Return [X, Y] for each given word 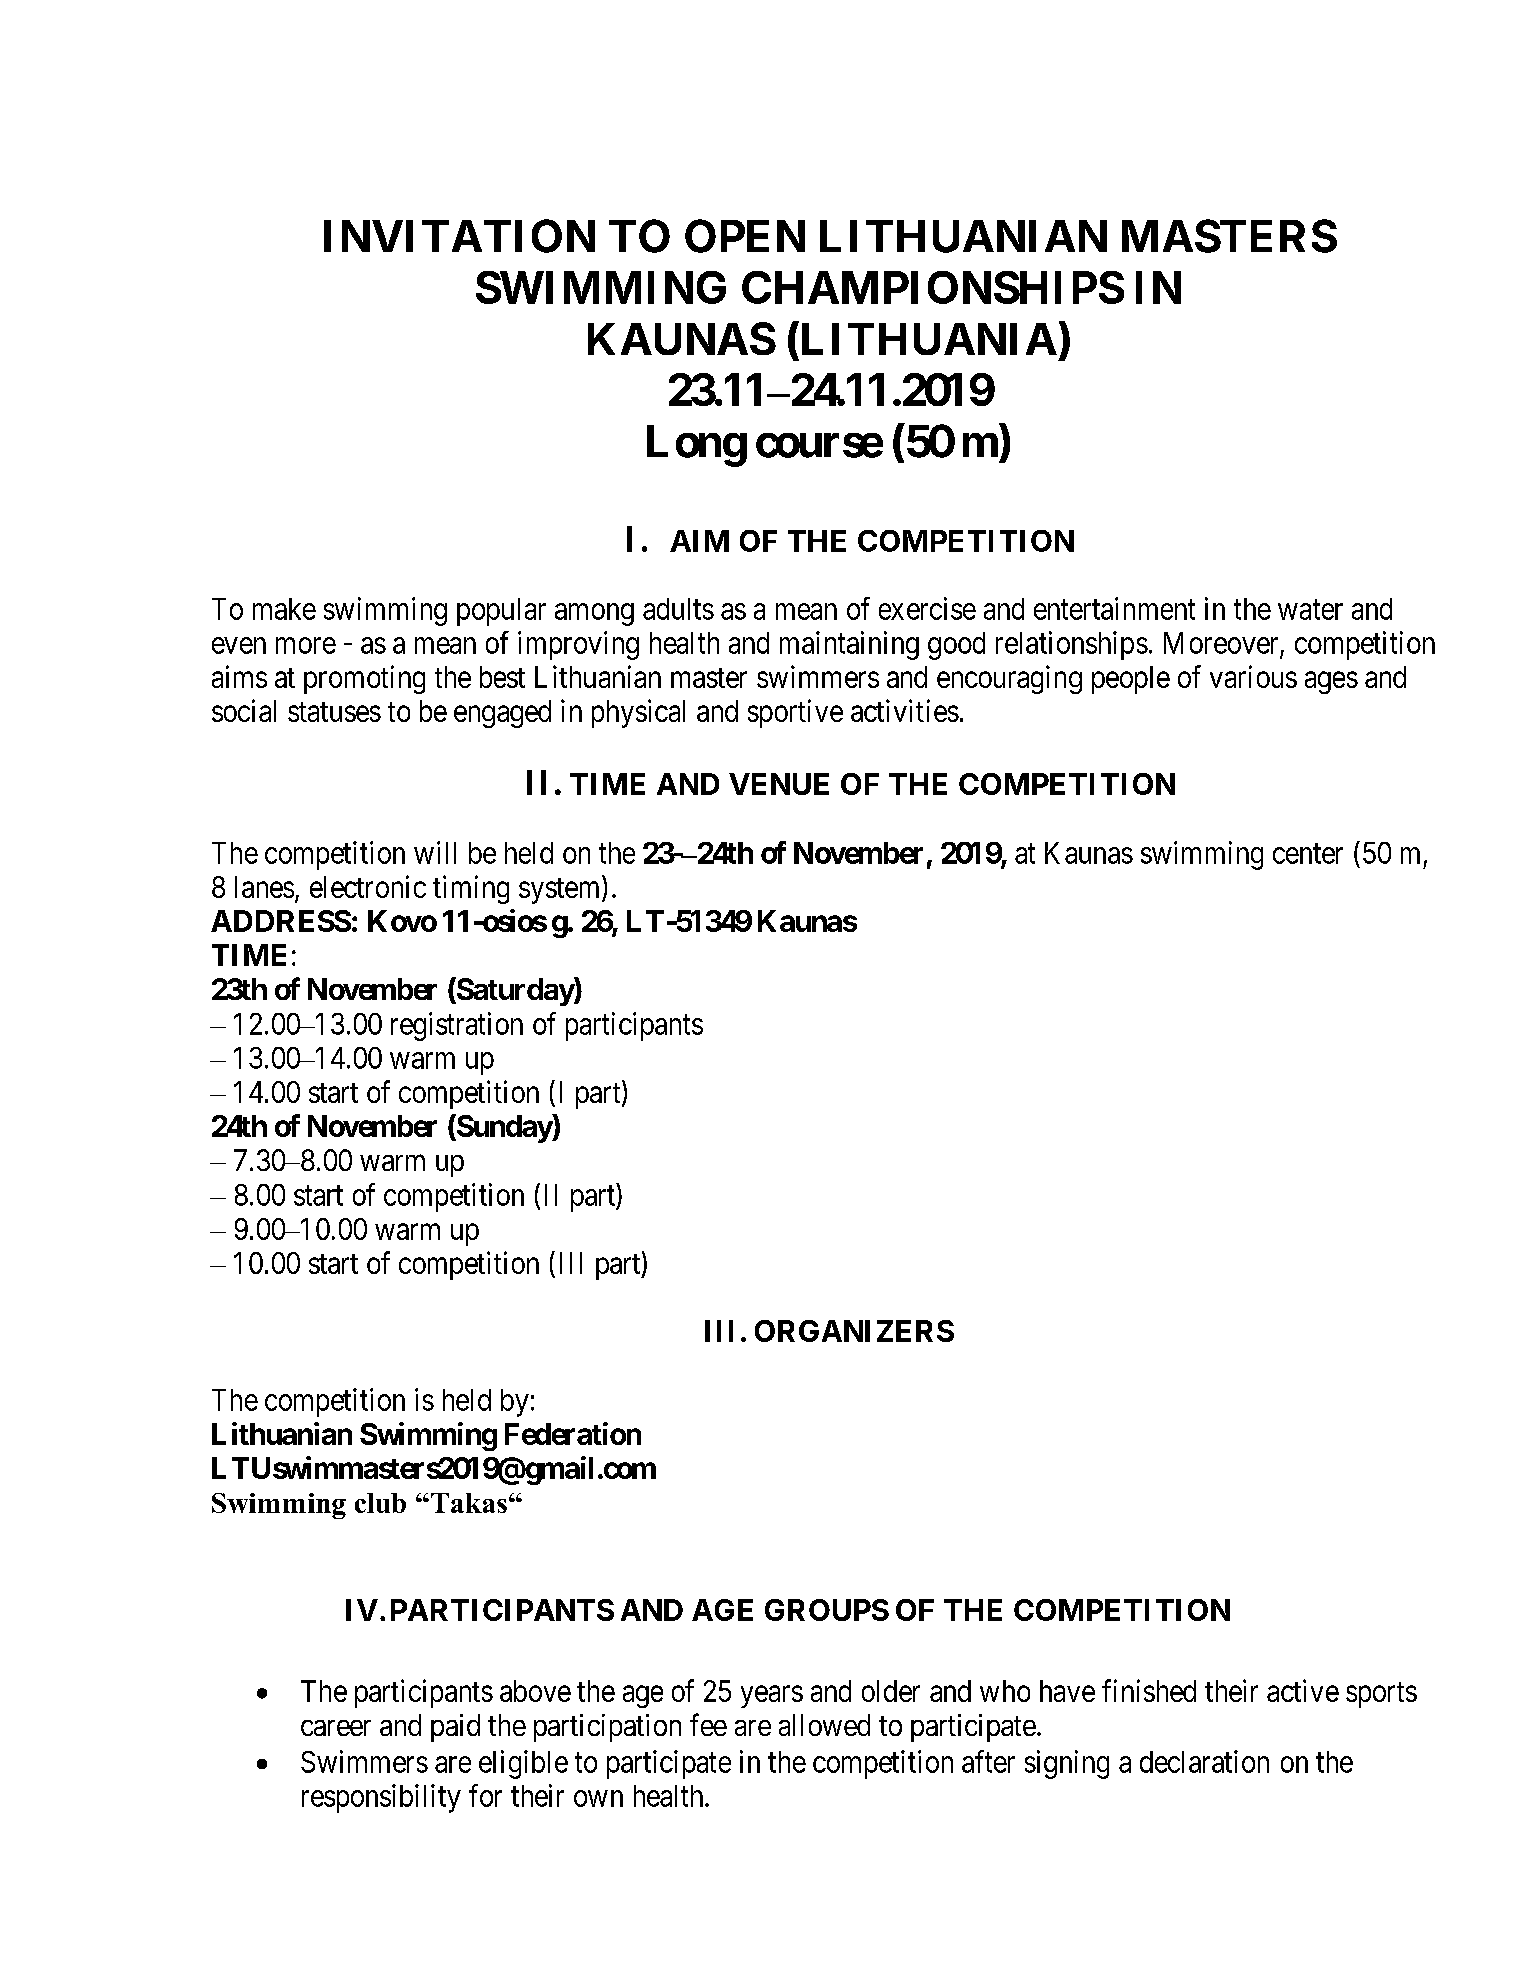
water [1310, 610]
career [336, 1728]
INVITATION [459, 236]
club [380, 1503]
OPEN [745, 236]
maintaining [849, 645]
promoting [364, 679]
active [1303, 1690]
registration [457, 1026]
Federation [573, 1433]
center [1308, 854]
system [561, 891]
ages [1331, 682]
